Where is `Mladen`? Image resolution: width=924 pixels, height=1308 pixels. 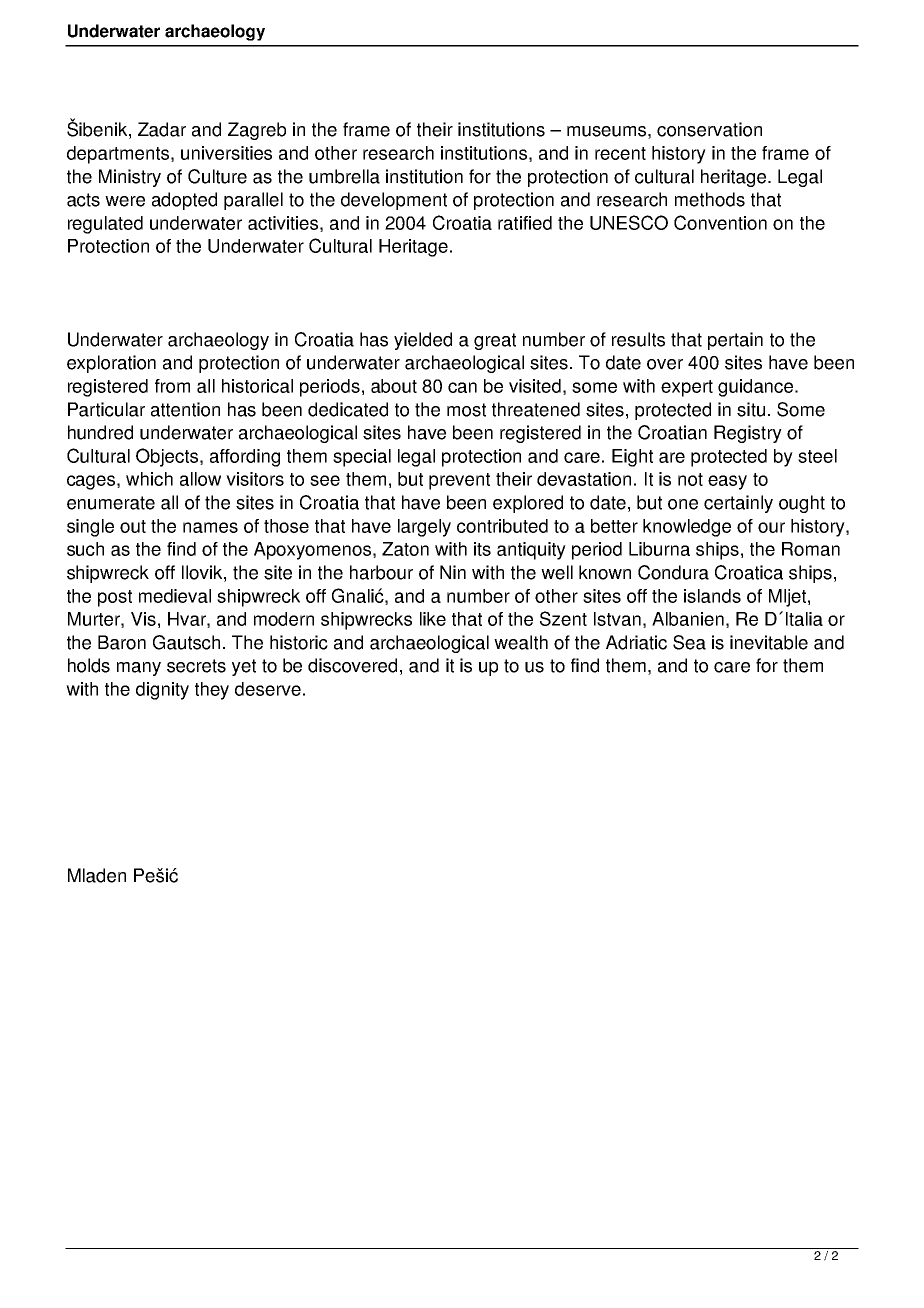
Mladen is located at coordinates (97, 875).
